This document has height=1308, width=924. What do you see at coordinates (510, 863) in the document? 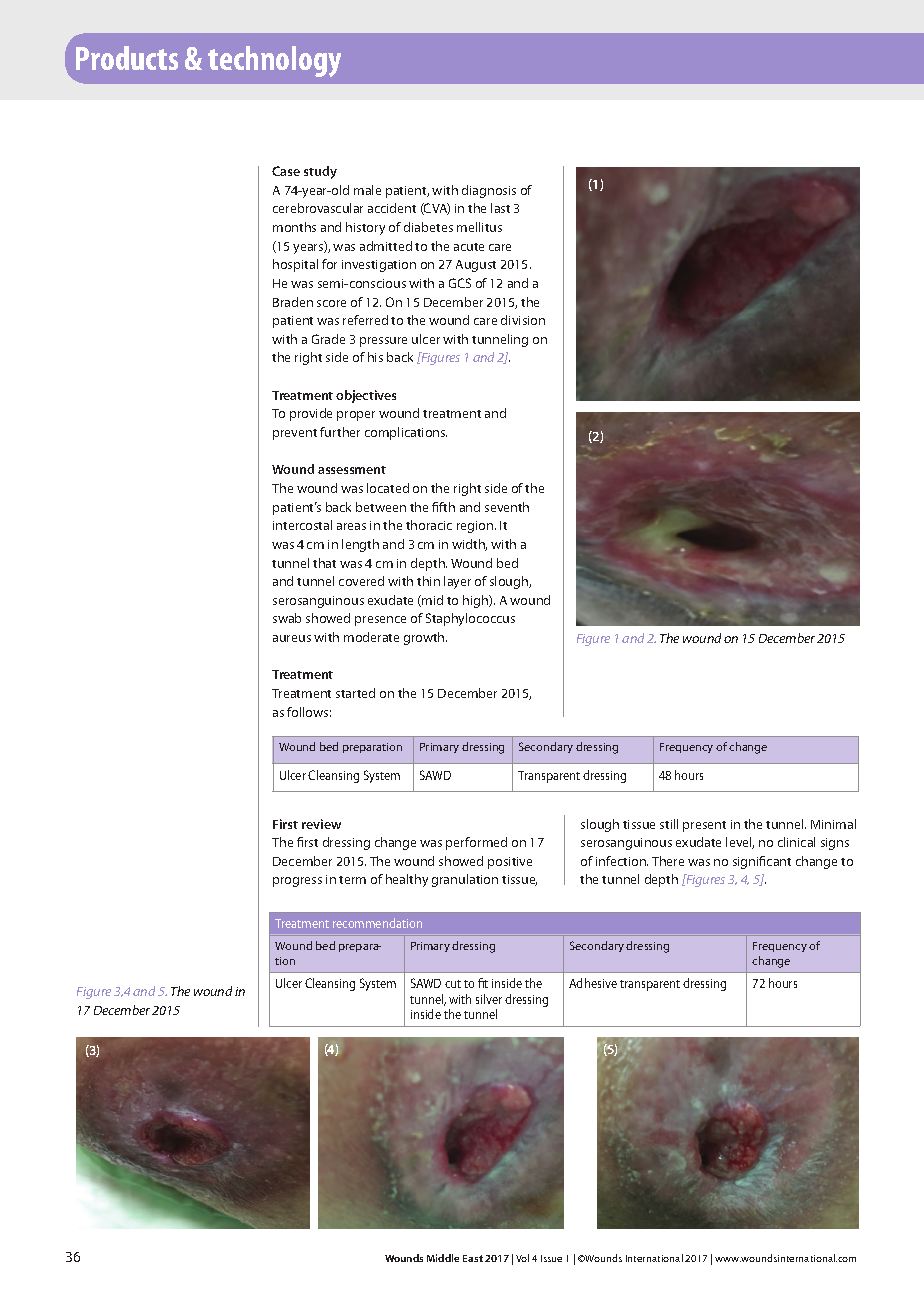
I see `positive` at bounding box center [510, 863].
